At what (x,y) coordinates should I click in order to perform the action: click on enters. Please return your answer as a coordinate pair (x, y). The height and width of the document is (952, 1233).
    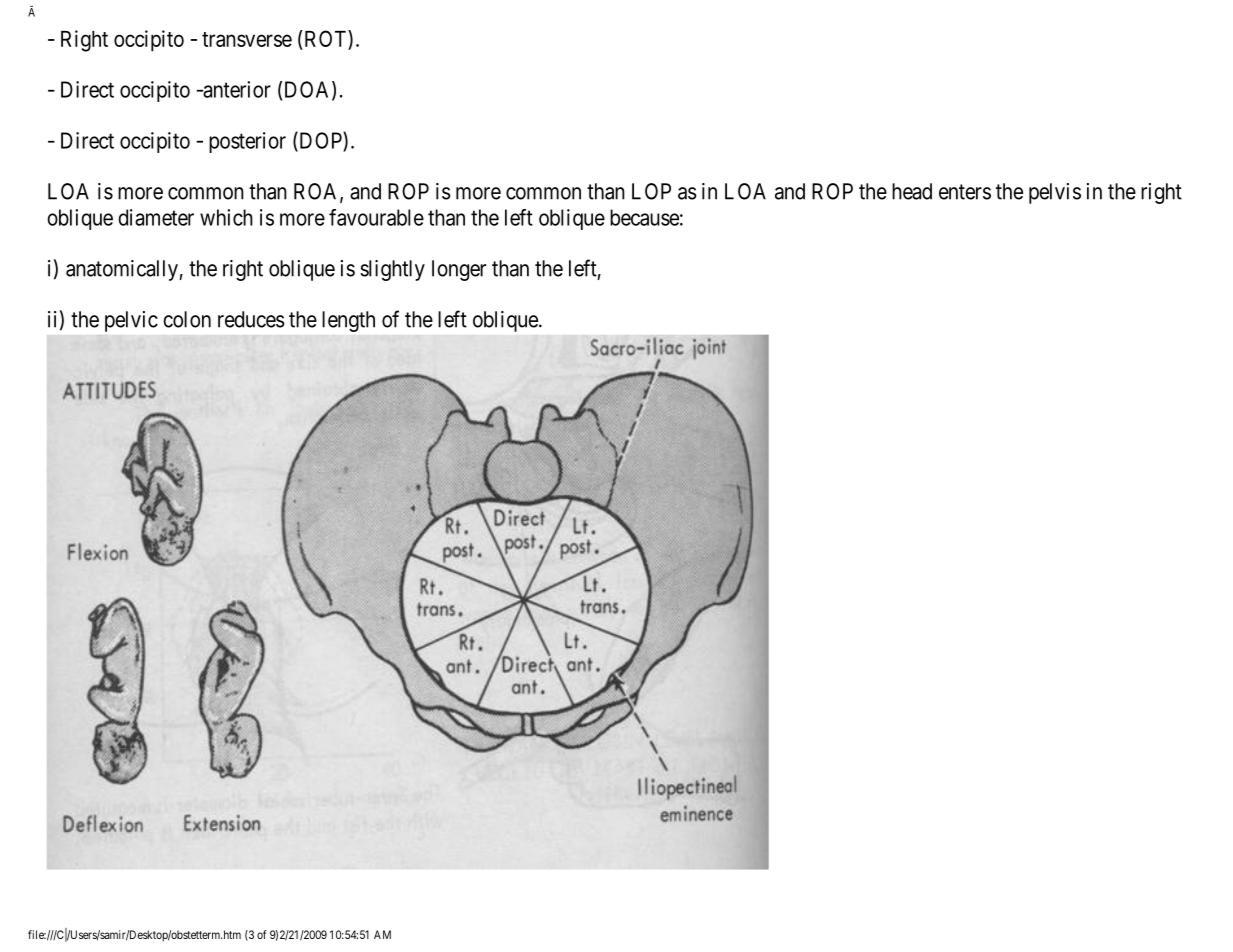
    Looking at the image, I should click on (965, 192).
